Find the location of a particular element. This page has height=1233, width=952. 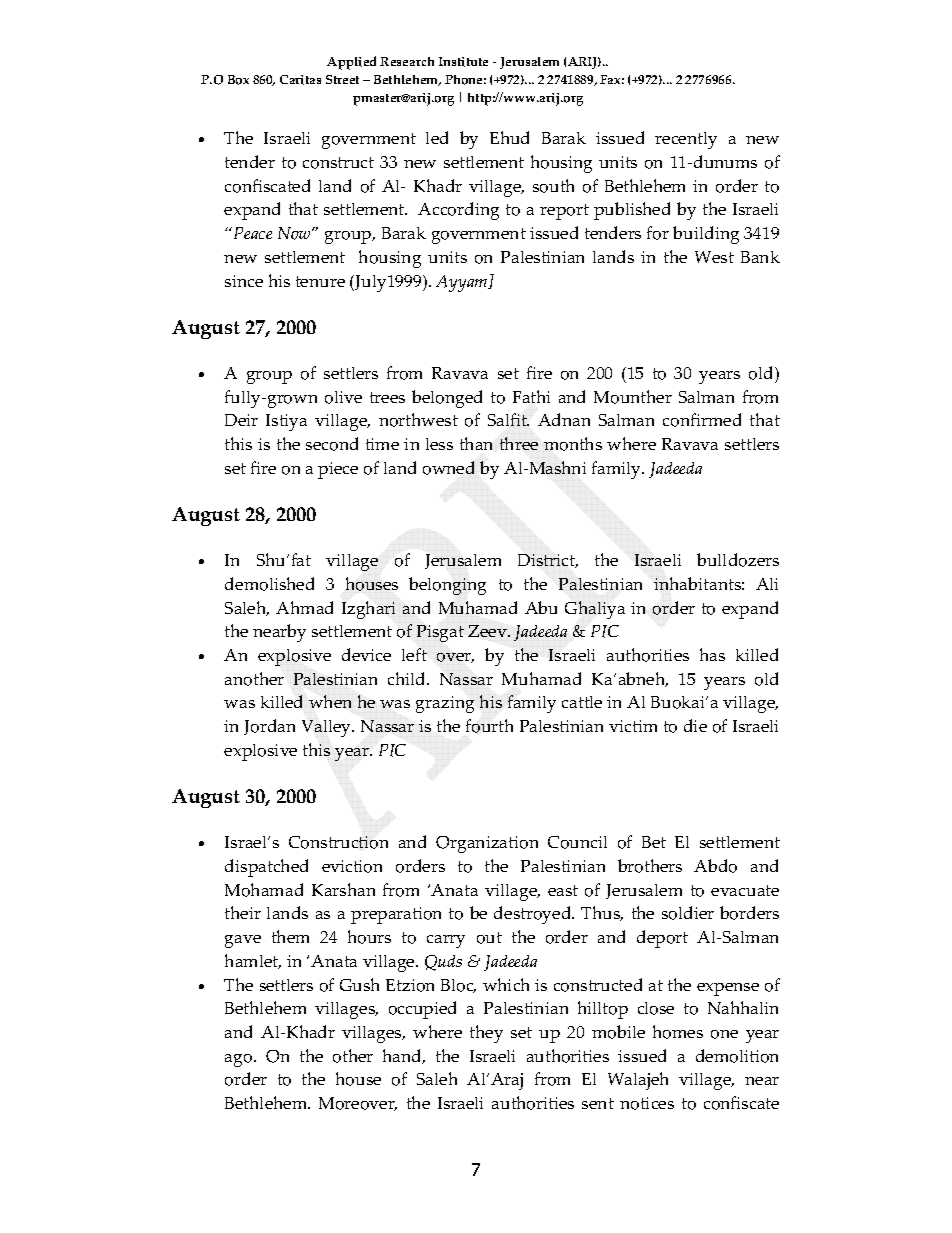

ago is located at coordinates (240, 1060).
